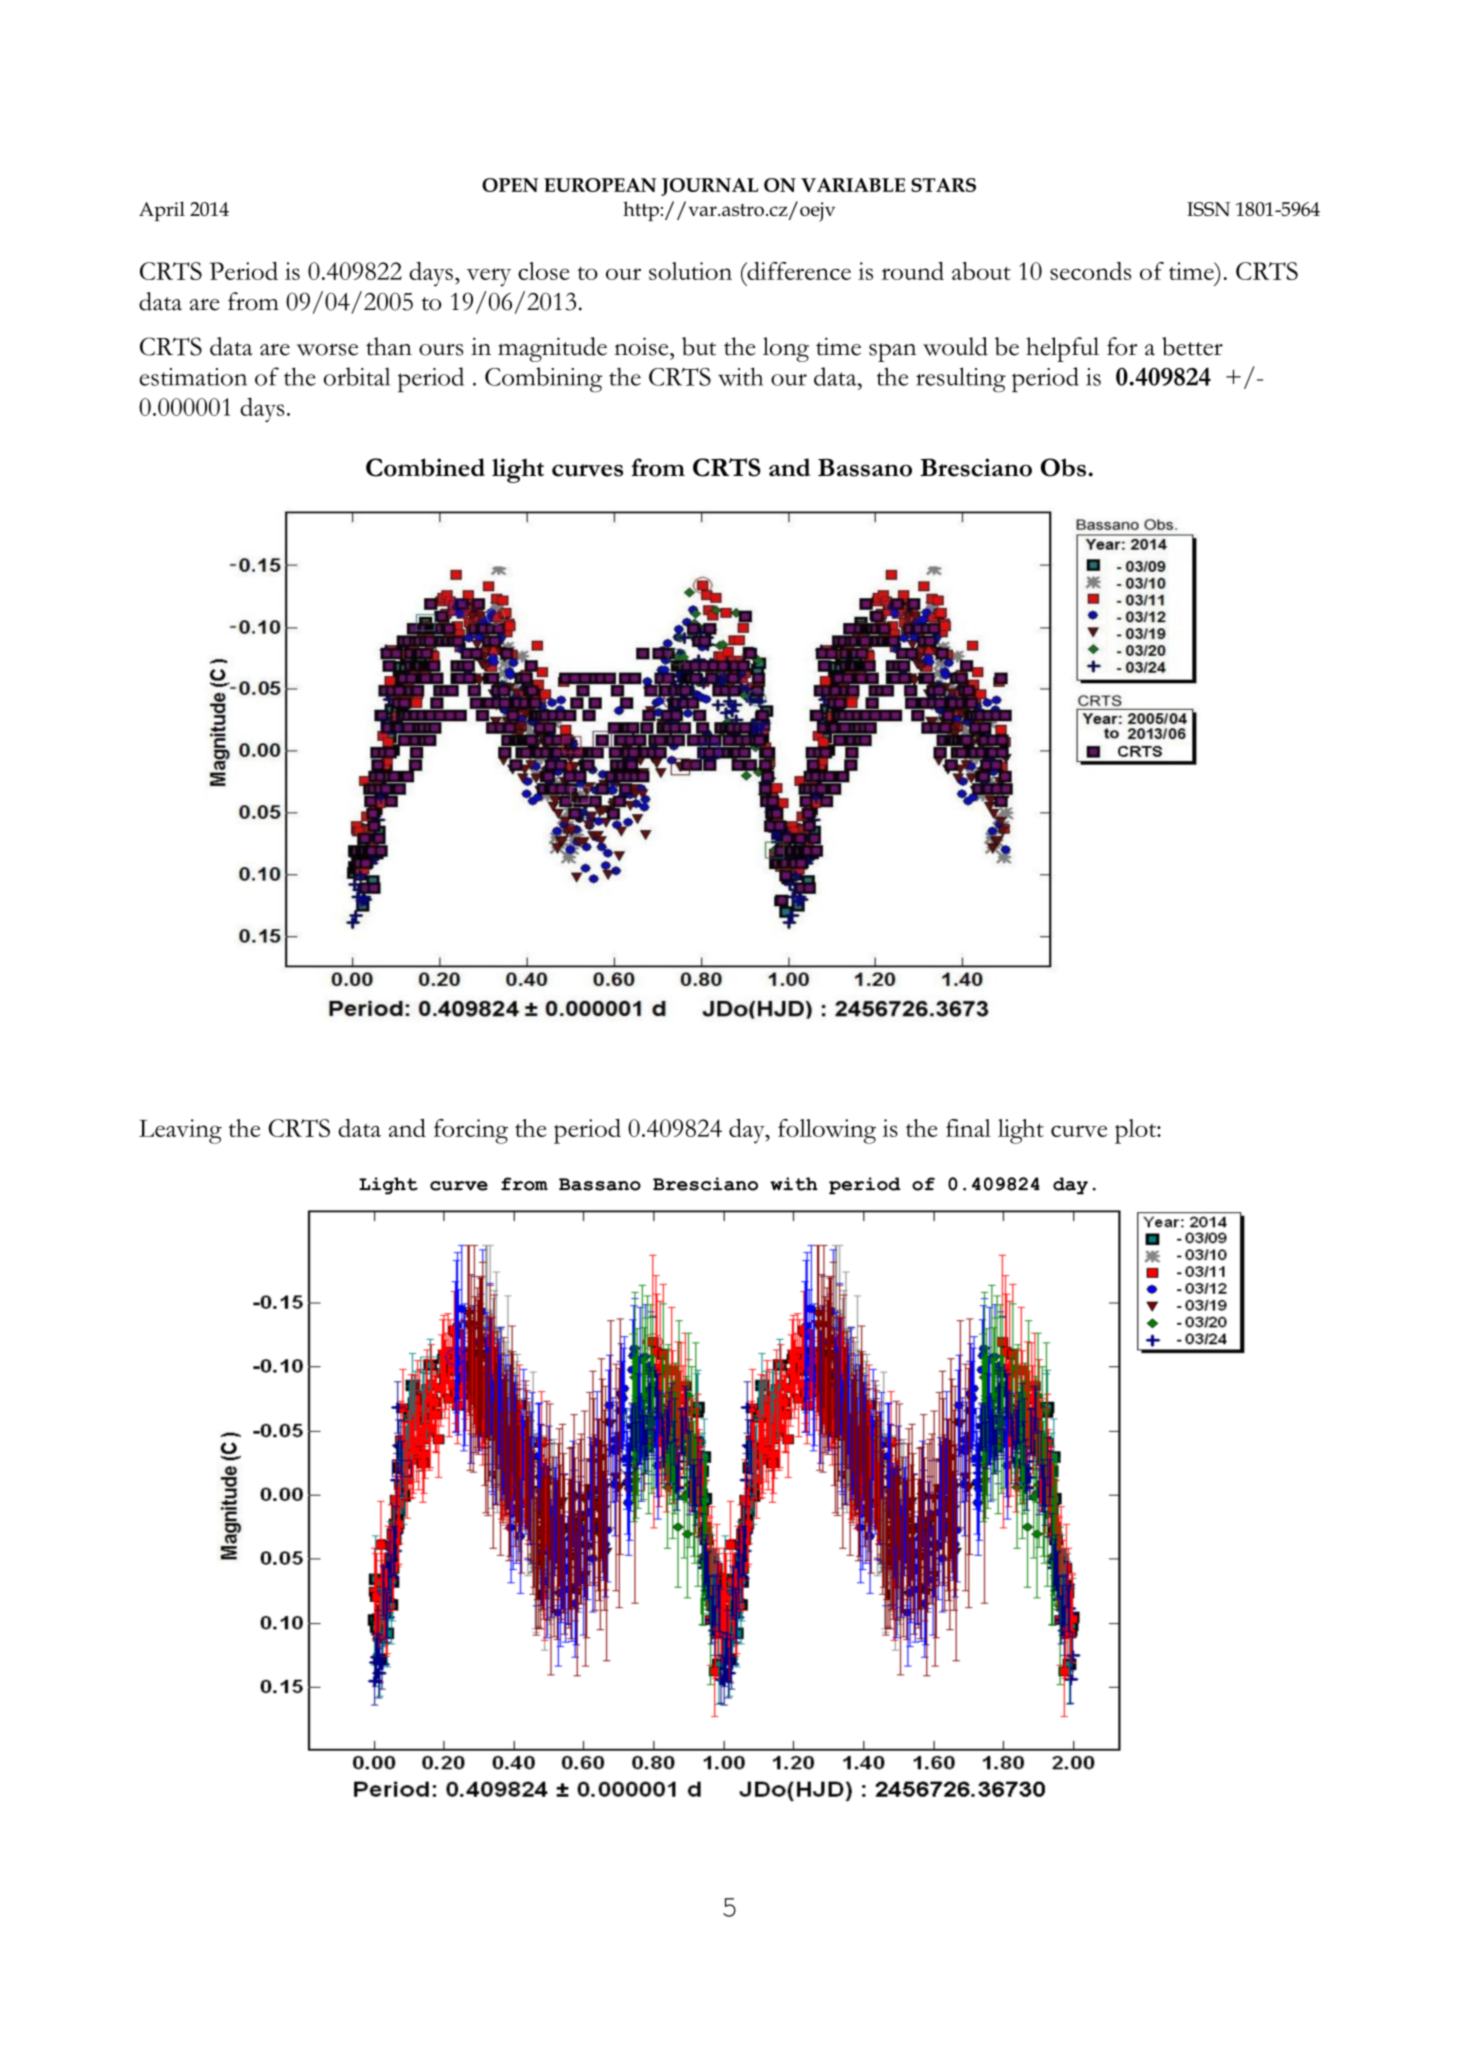 The height and width of the image is (2063, 1459). Describe the element at coordinates (471, 1131) in the image. I see `forcing` at that location.
